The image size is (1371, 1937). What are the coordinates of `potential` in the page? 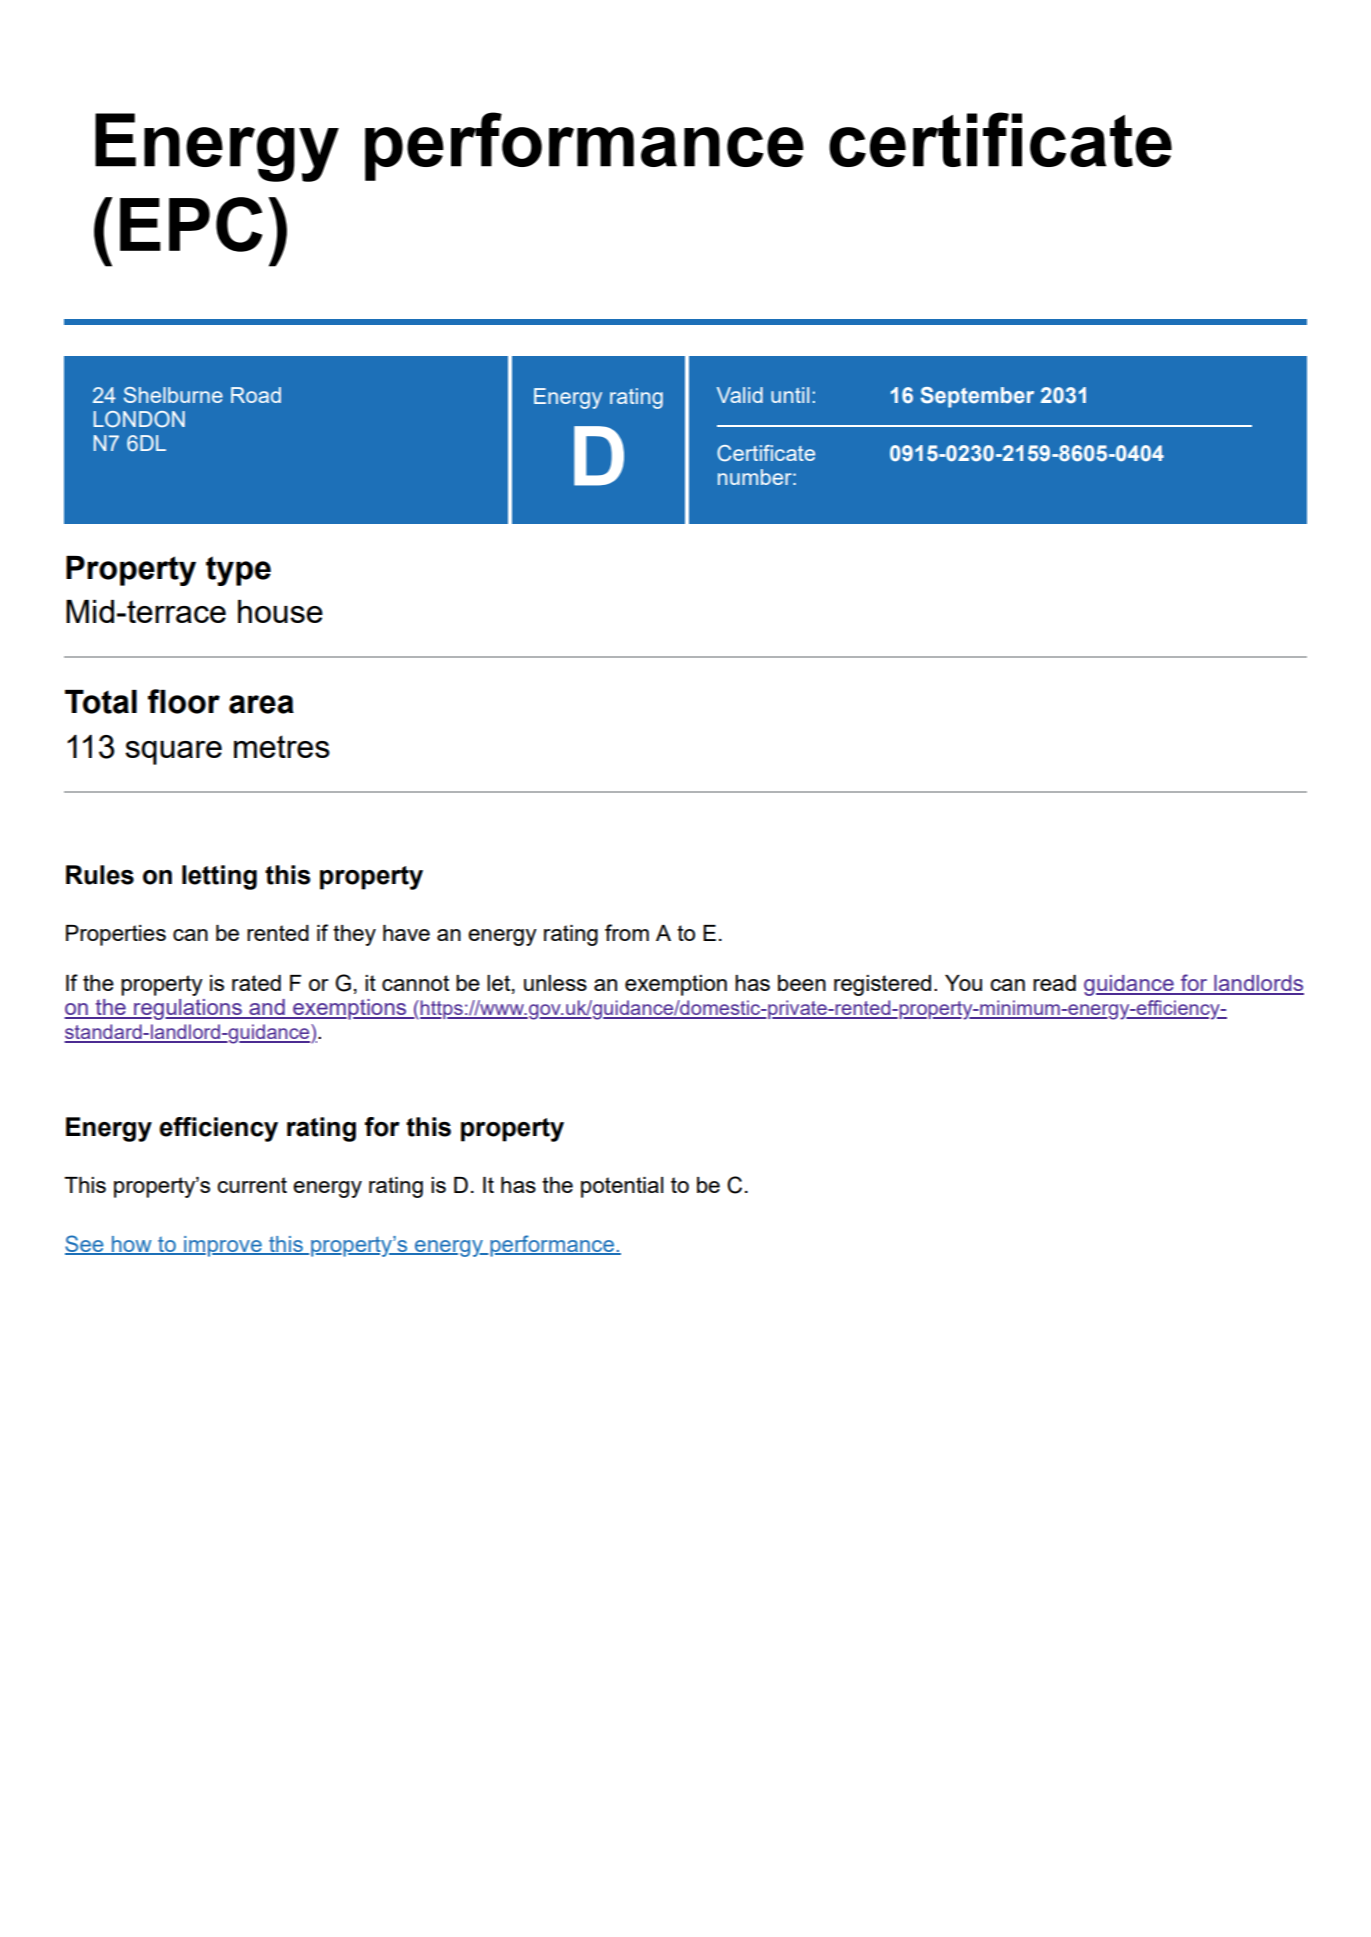 It's located at (622, 1187).
